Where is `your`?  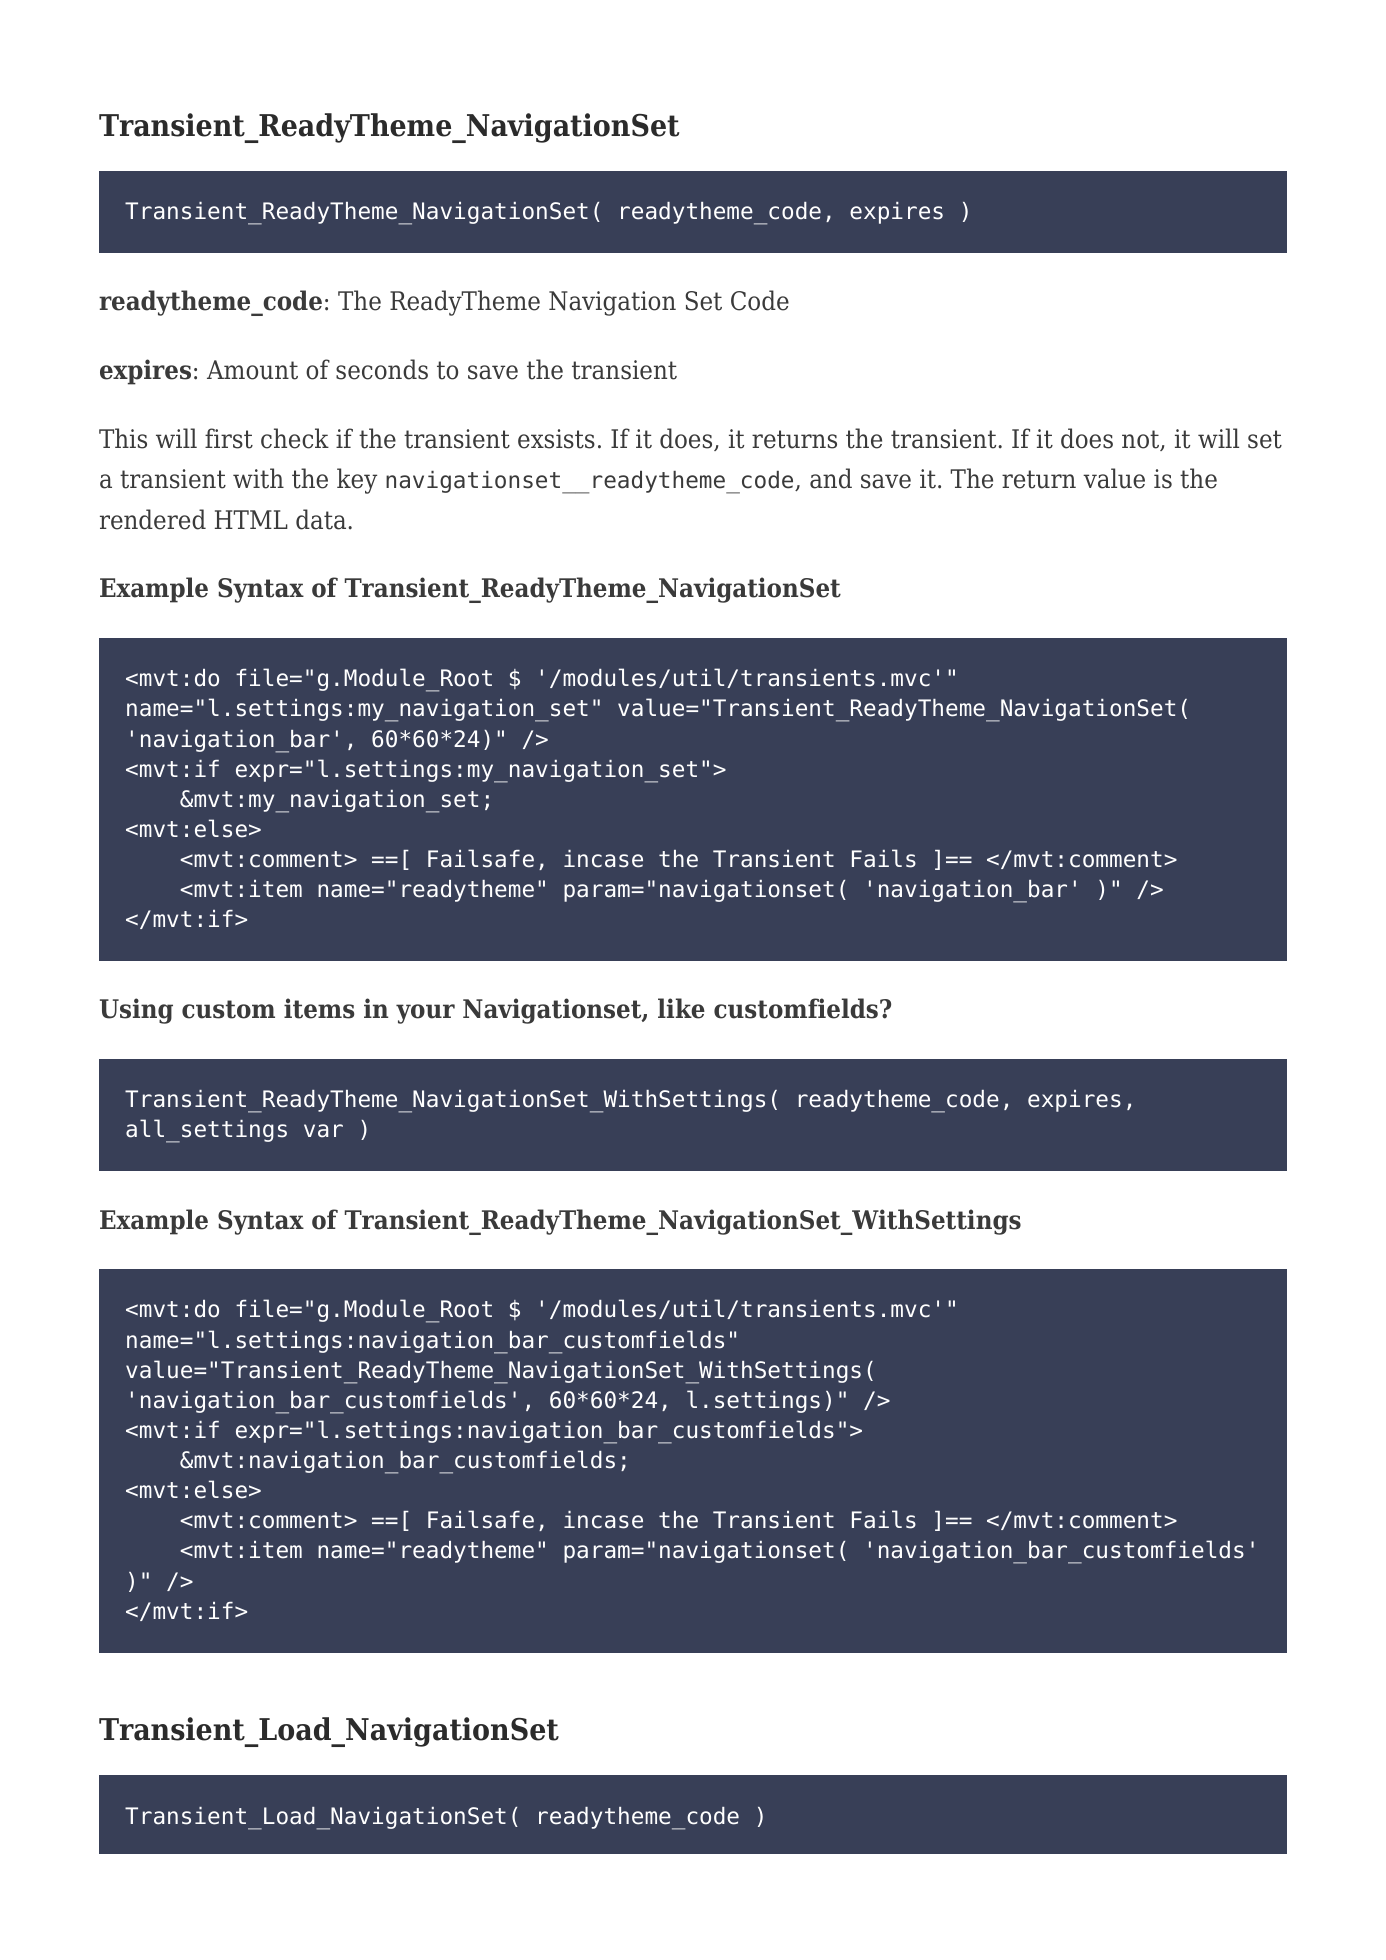 your is located at coordinates (425, 1014).
